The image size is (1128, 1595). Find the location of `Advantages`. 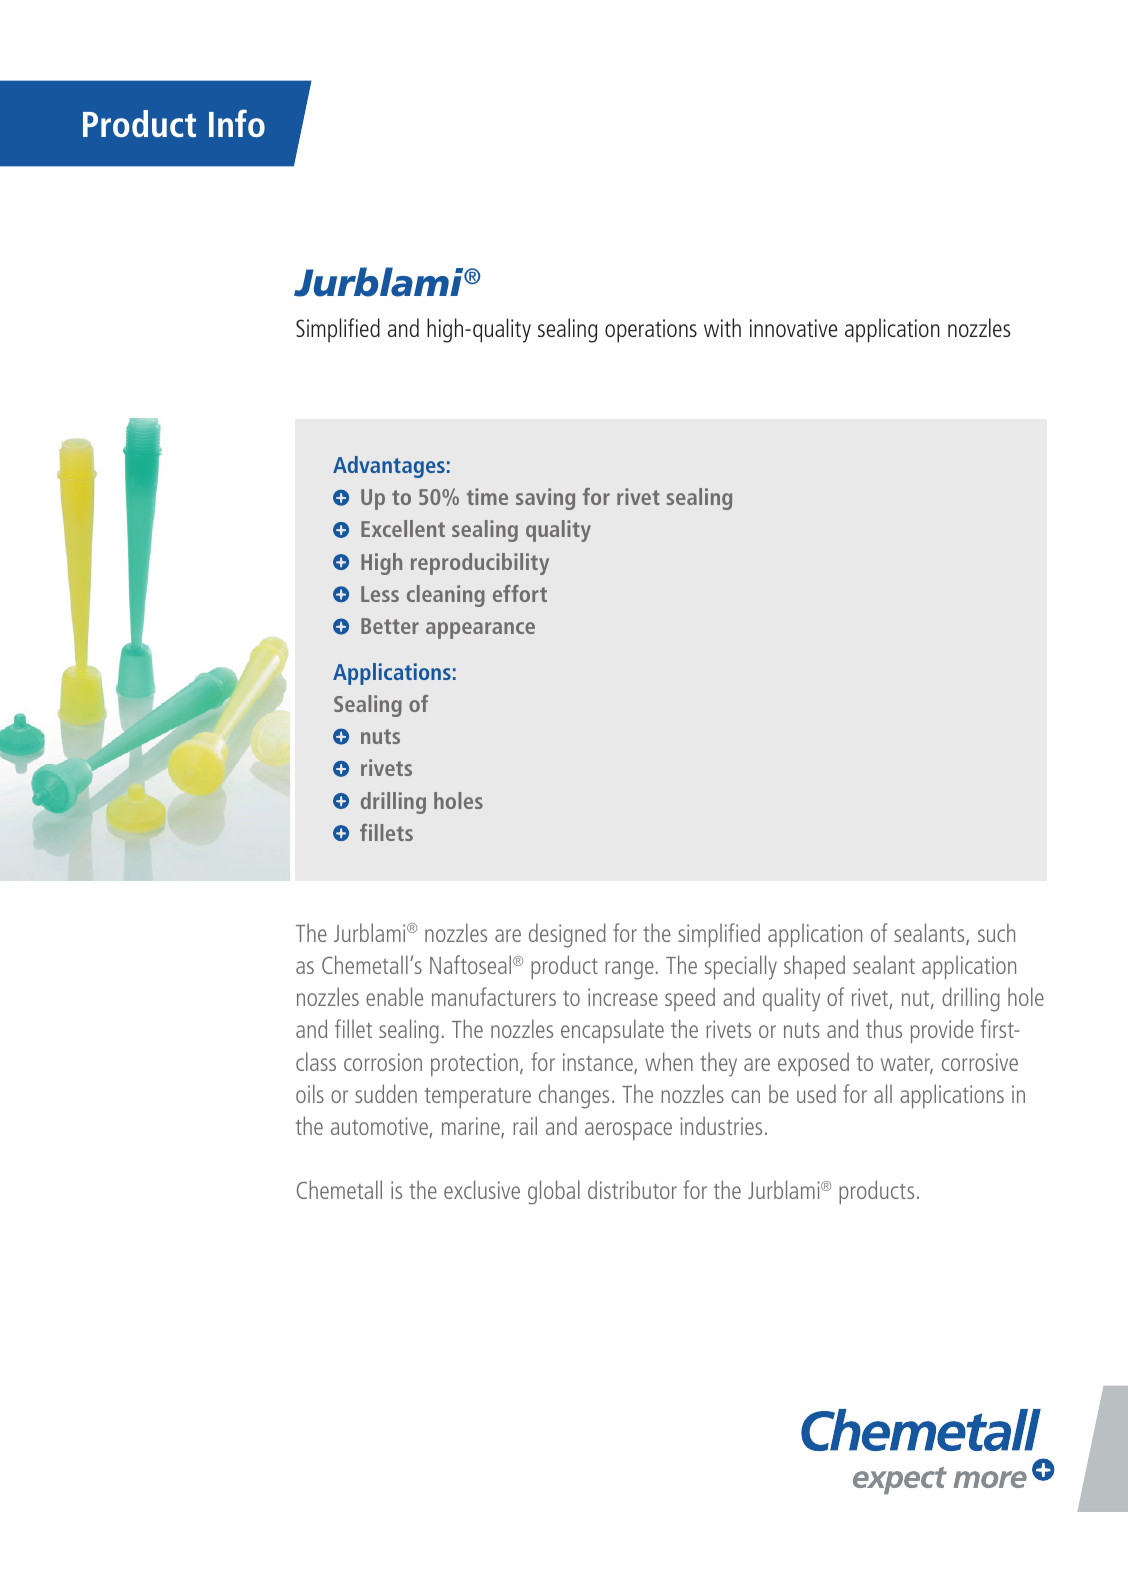

Advantages is located at coordinates (389, 467).
